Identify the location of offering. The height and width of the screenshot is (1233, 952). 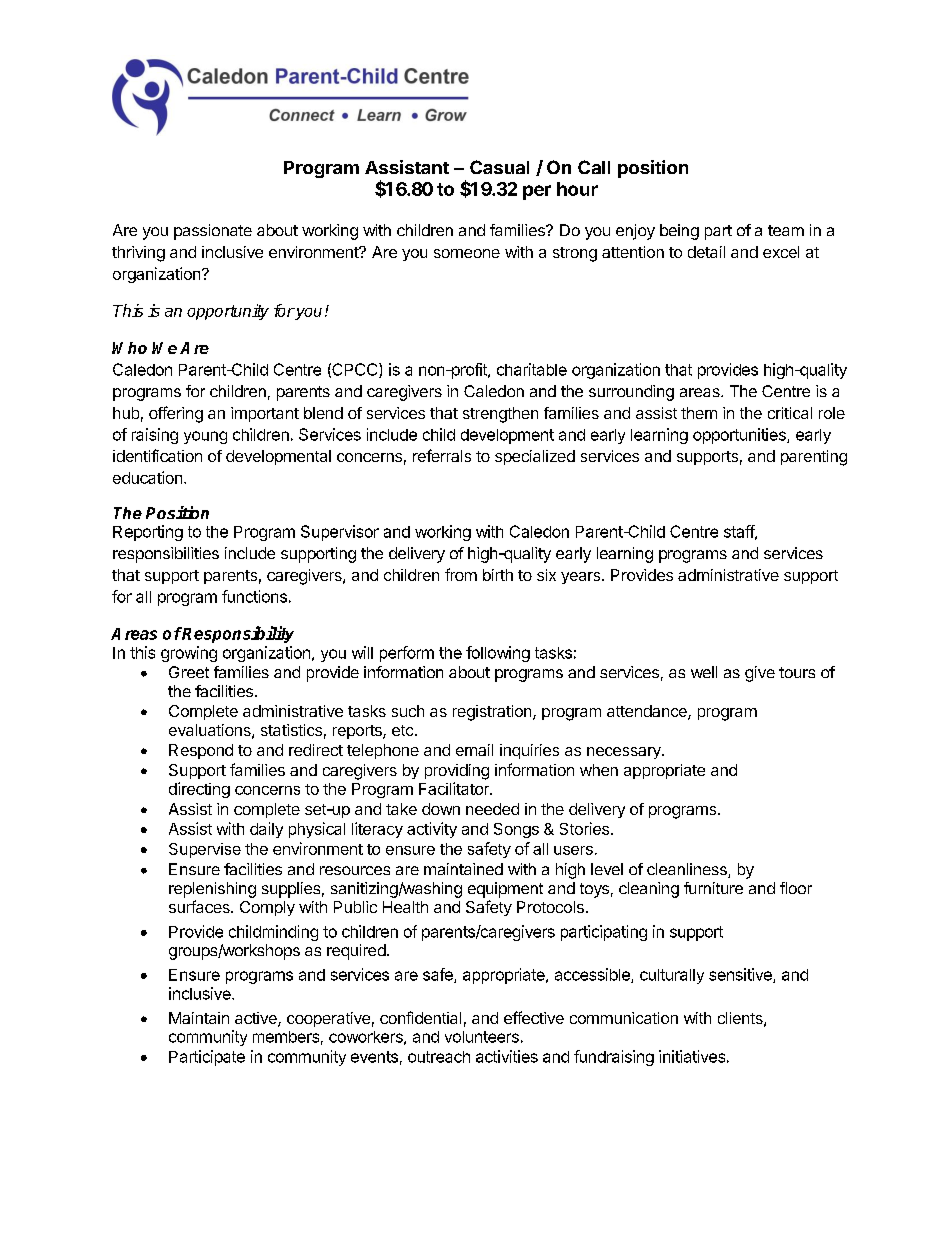
(176, 414).
